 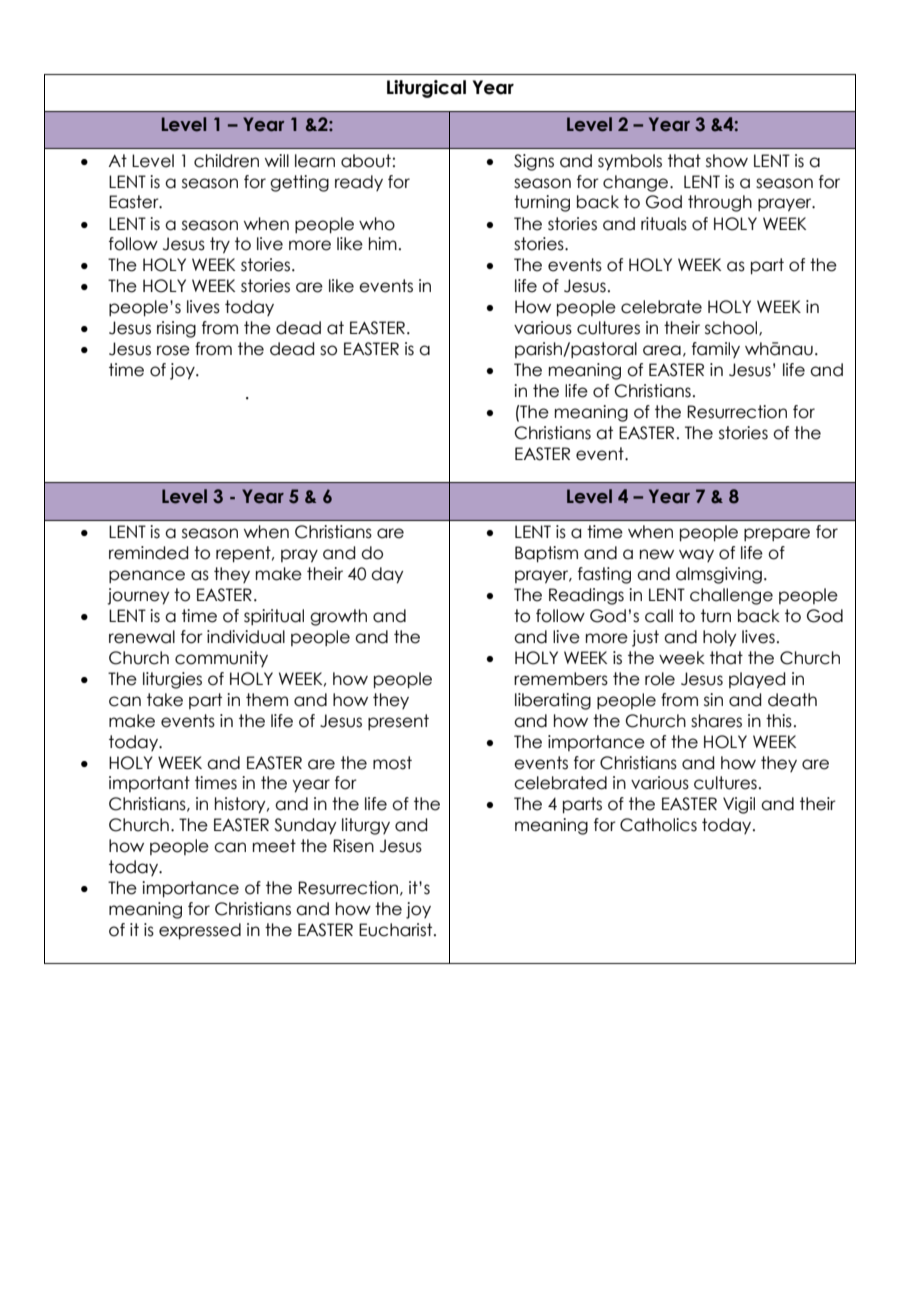 What do you see at coordinates (383, 243) in the page?
I see `him` at bounding box center [383, 243].
